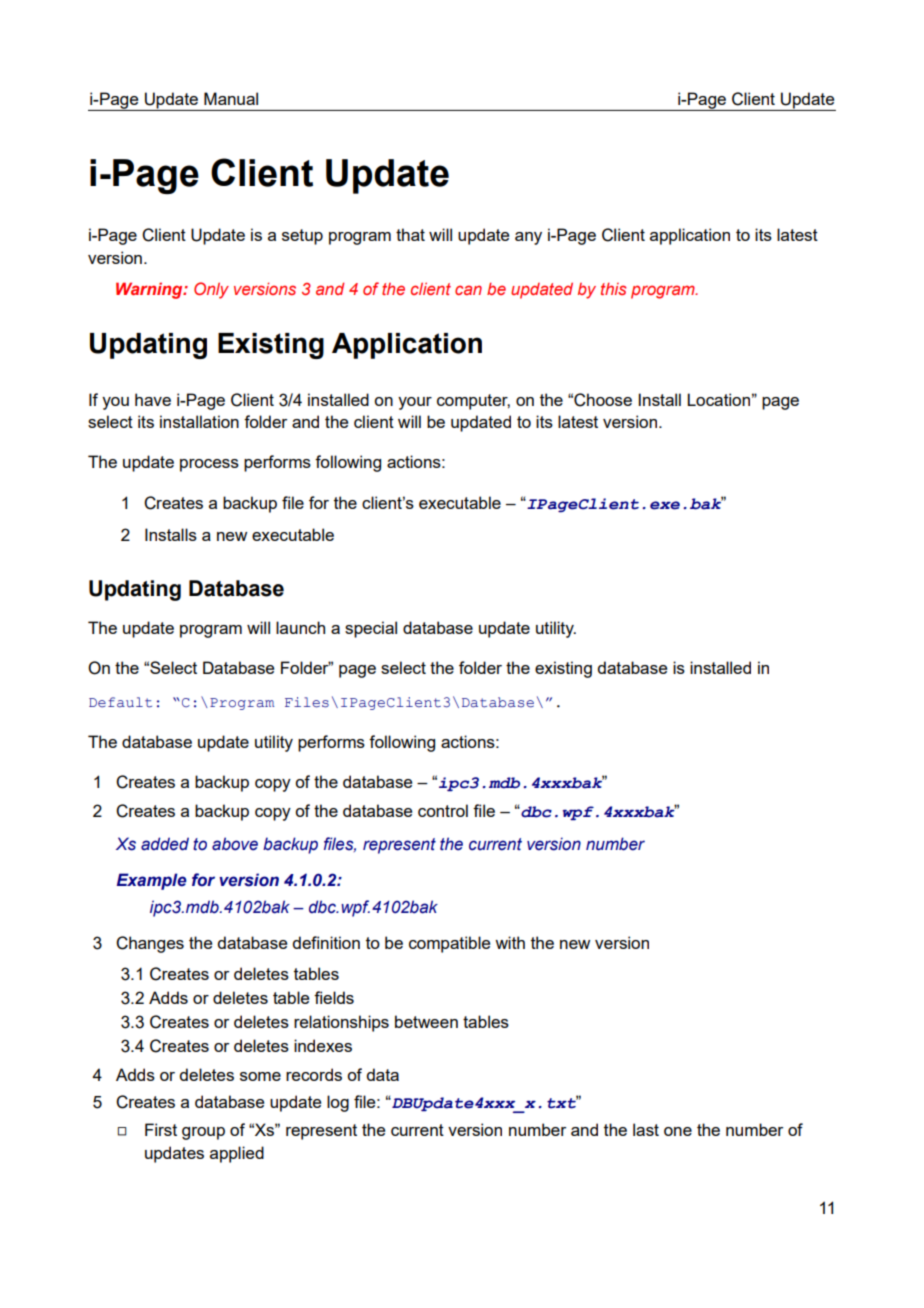 This screenshot has width=924, height=1308. Describe the element at coordinates (510, 942) in the screenshot. I see `with` at that location.
